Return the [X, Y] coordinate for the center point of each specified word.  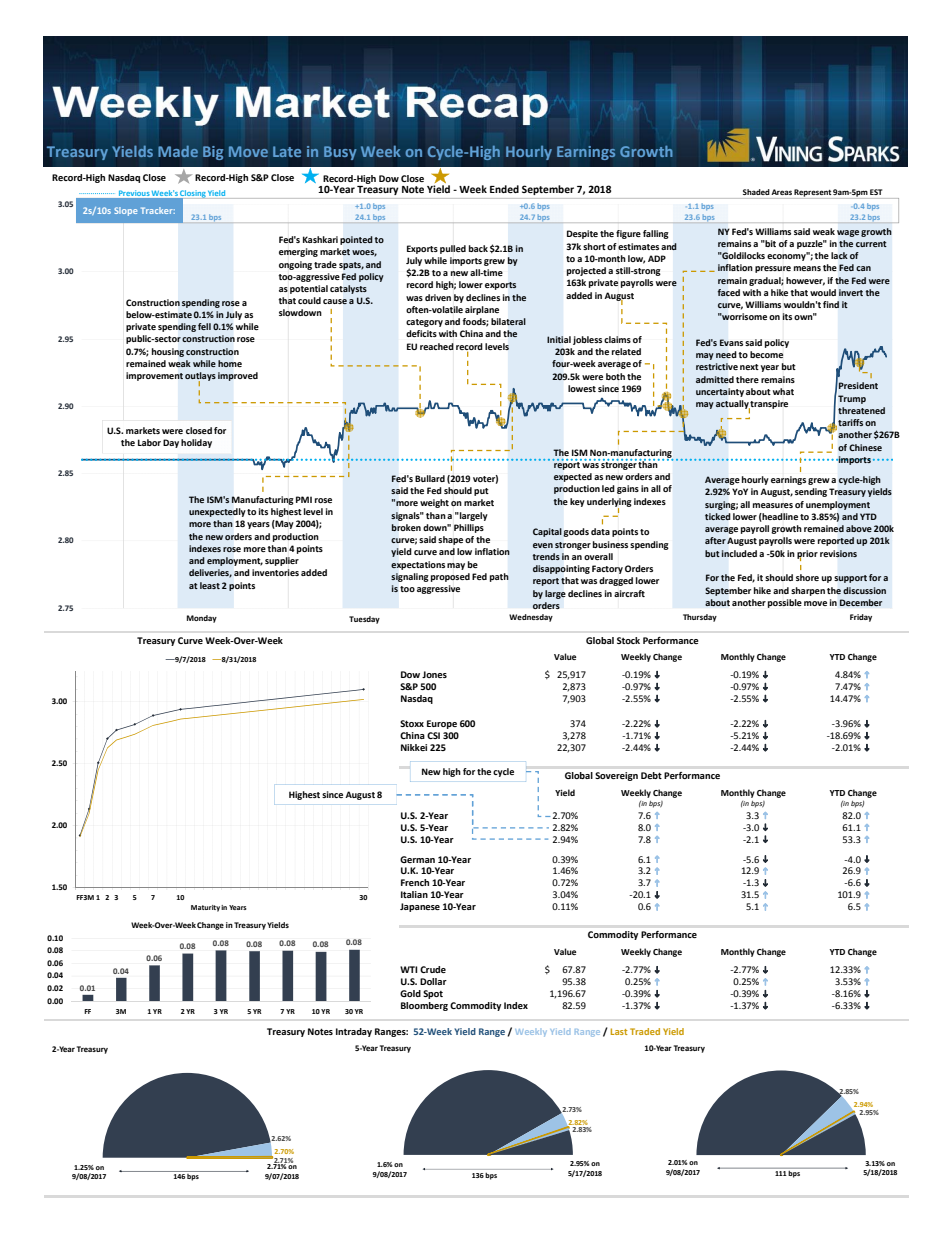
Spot [433, 994]
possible [785, 603]
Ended [504, 189]
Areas [781, 192]
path [499, 577]
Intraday [354, 1032]
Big [213, 153]
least [210, 585]
